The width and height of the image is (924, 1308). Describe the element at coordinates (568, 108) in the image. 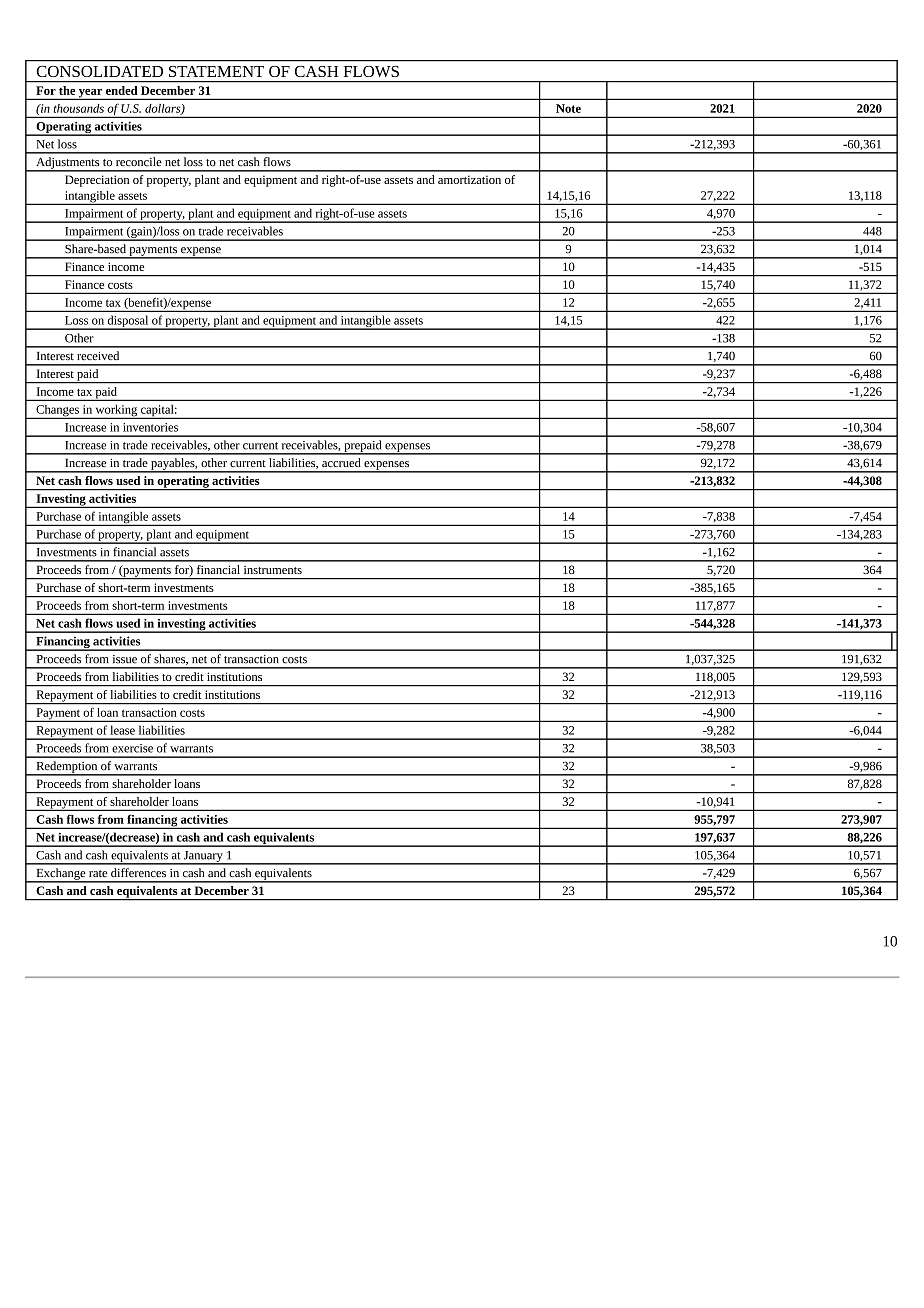

I see `Note` at that location.
